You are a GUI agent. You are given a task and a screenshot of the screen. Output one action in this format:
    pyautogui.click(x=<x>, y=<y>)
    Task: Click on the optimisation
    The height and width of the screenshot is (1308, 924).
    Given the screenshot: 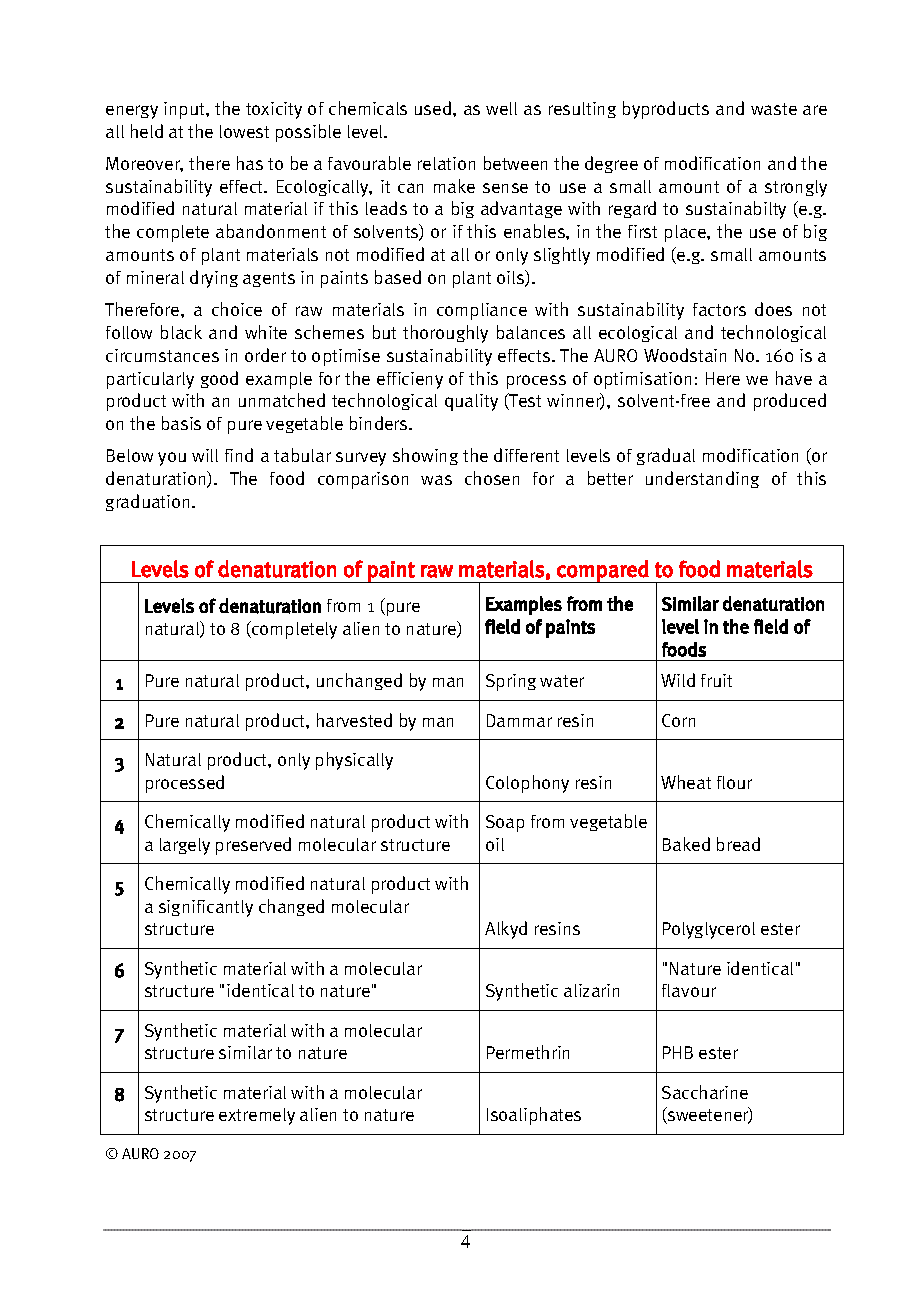 What is the action you would take?
    pyautogui.click(x=642, y=380)
